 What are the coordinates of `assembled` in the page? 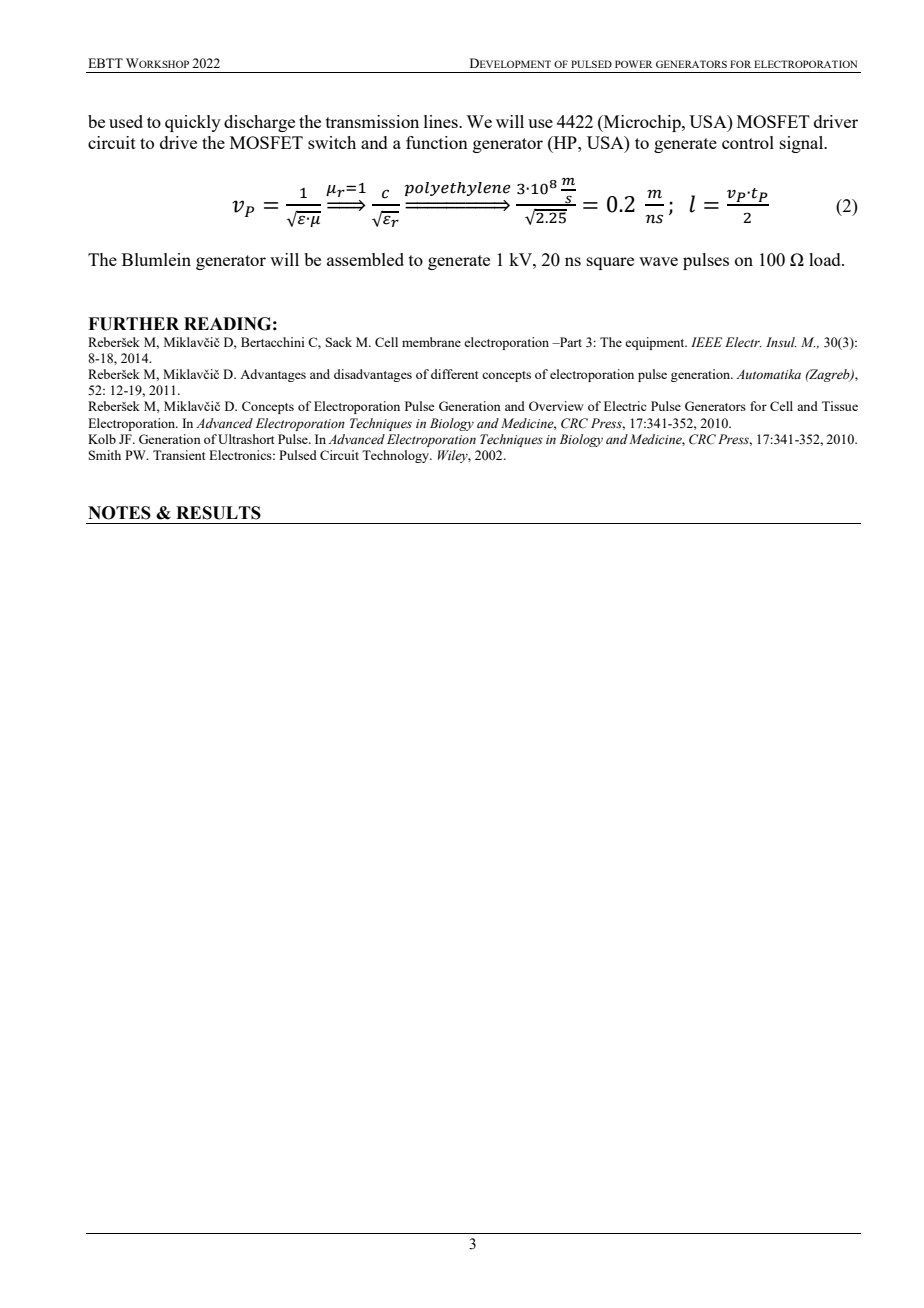 It's located at (365, 259).
